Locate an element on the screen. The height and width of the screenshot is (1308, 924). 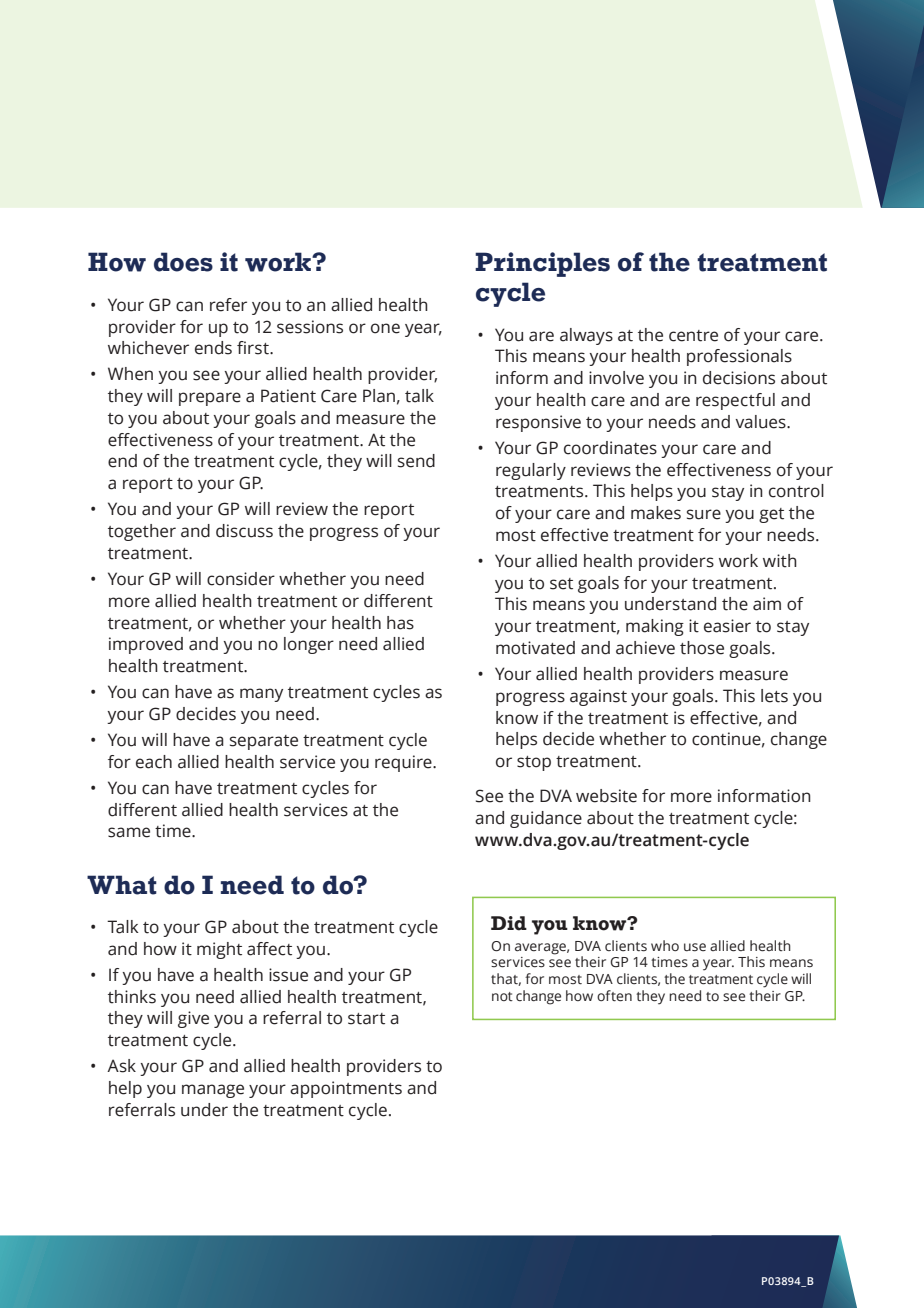
makes is located at coordinates (656, 513).
